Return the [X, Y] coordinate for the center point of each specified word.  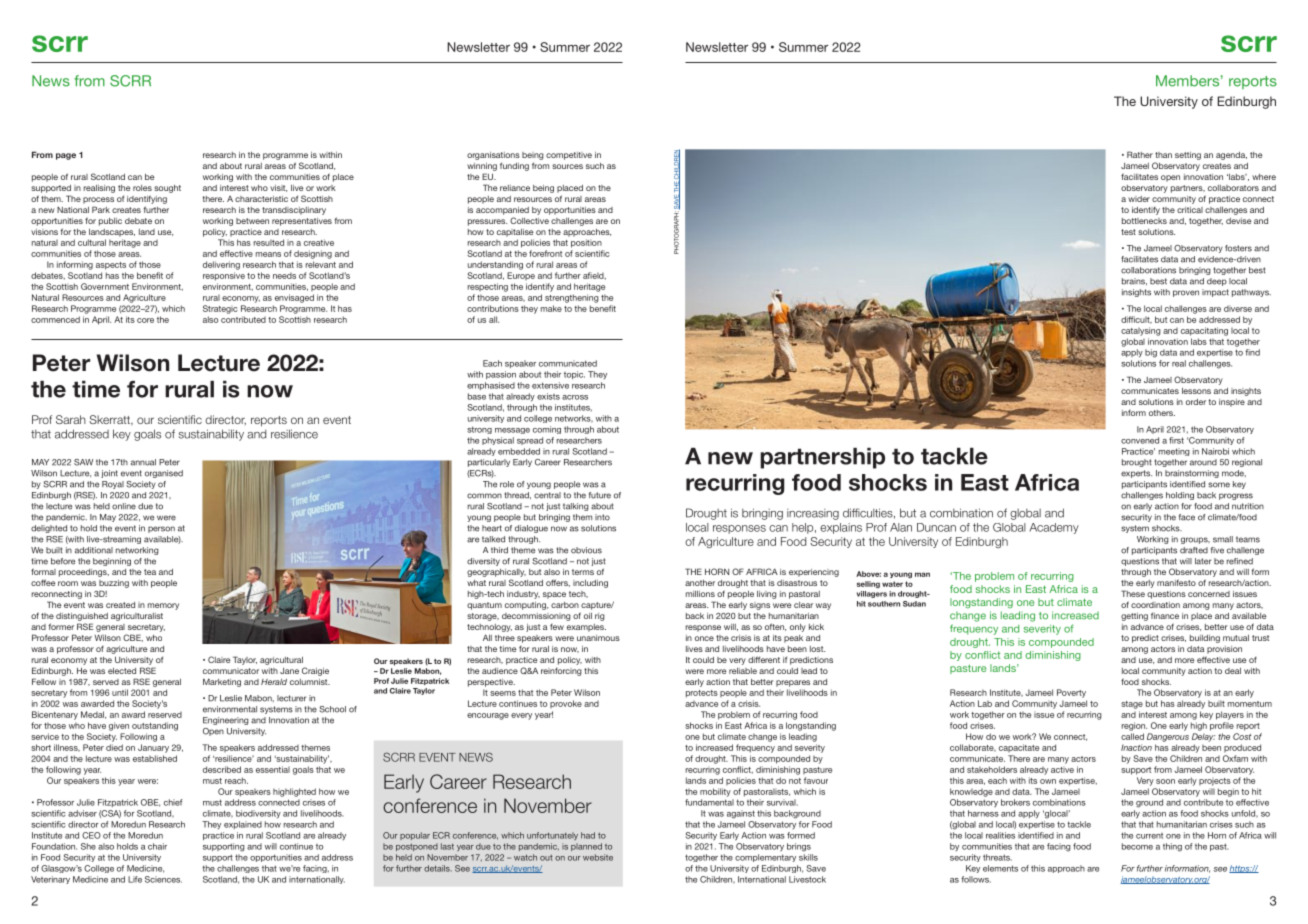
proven [1186, 293]
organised [164, 474]
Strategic [220, 309]
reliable [743, 671]
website [598, 857]
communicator [231, 671]
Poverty [1071, 693]
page [66, 156]
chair [157, 846]
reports [1253, 82]
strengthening [572, 298]
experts [1136, 474]
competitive [569, 156]
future [600, 495]
